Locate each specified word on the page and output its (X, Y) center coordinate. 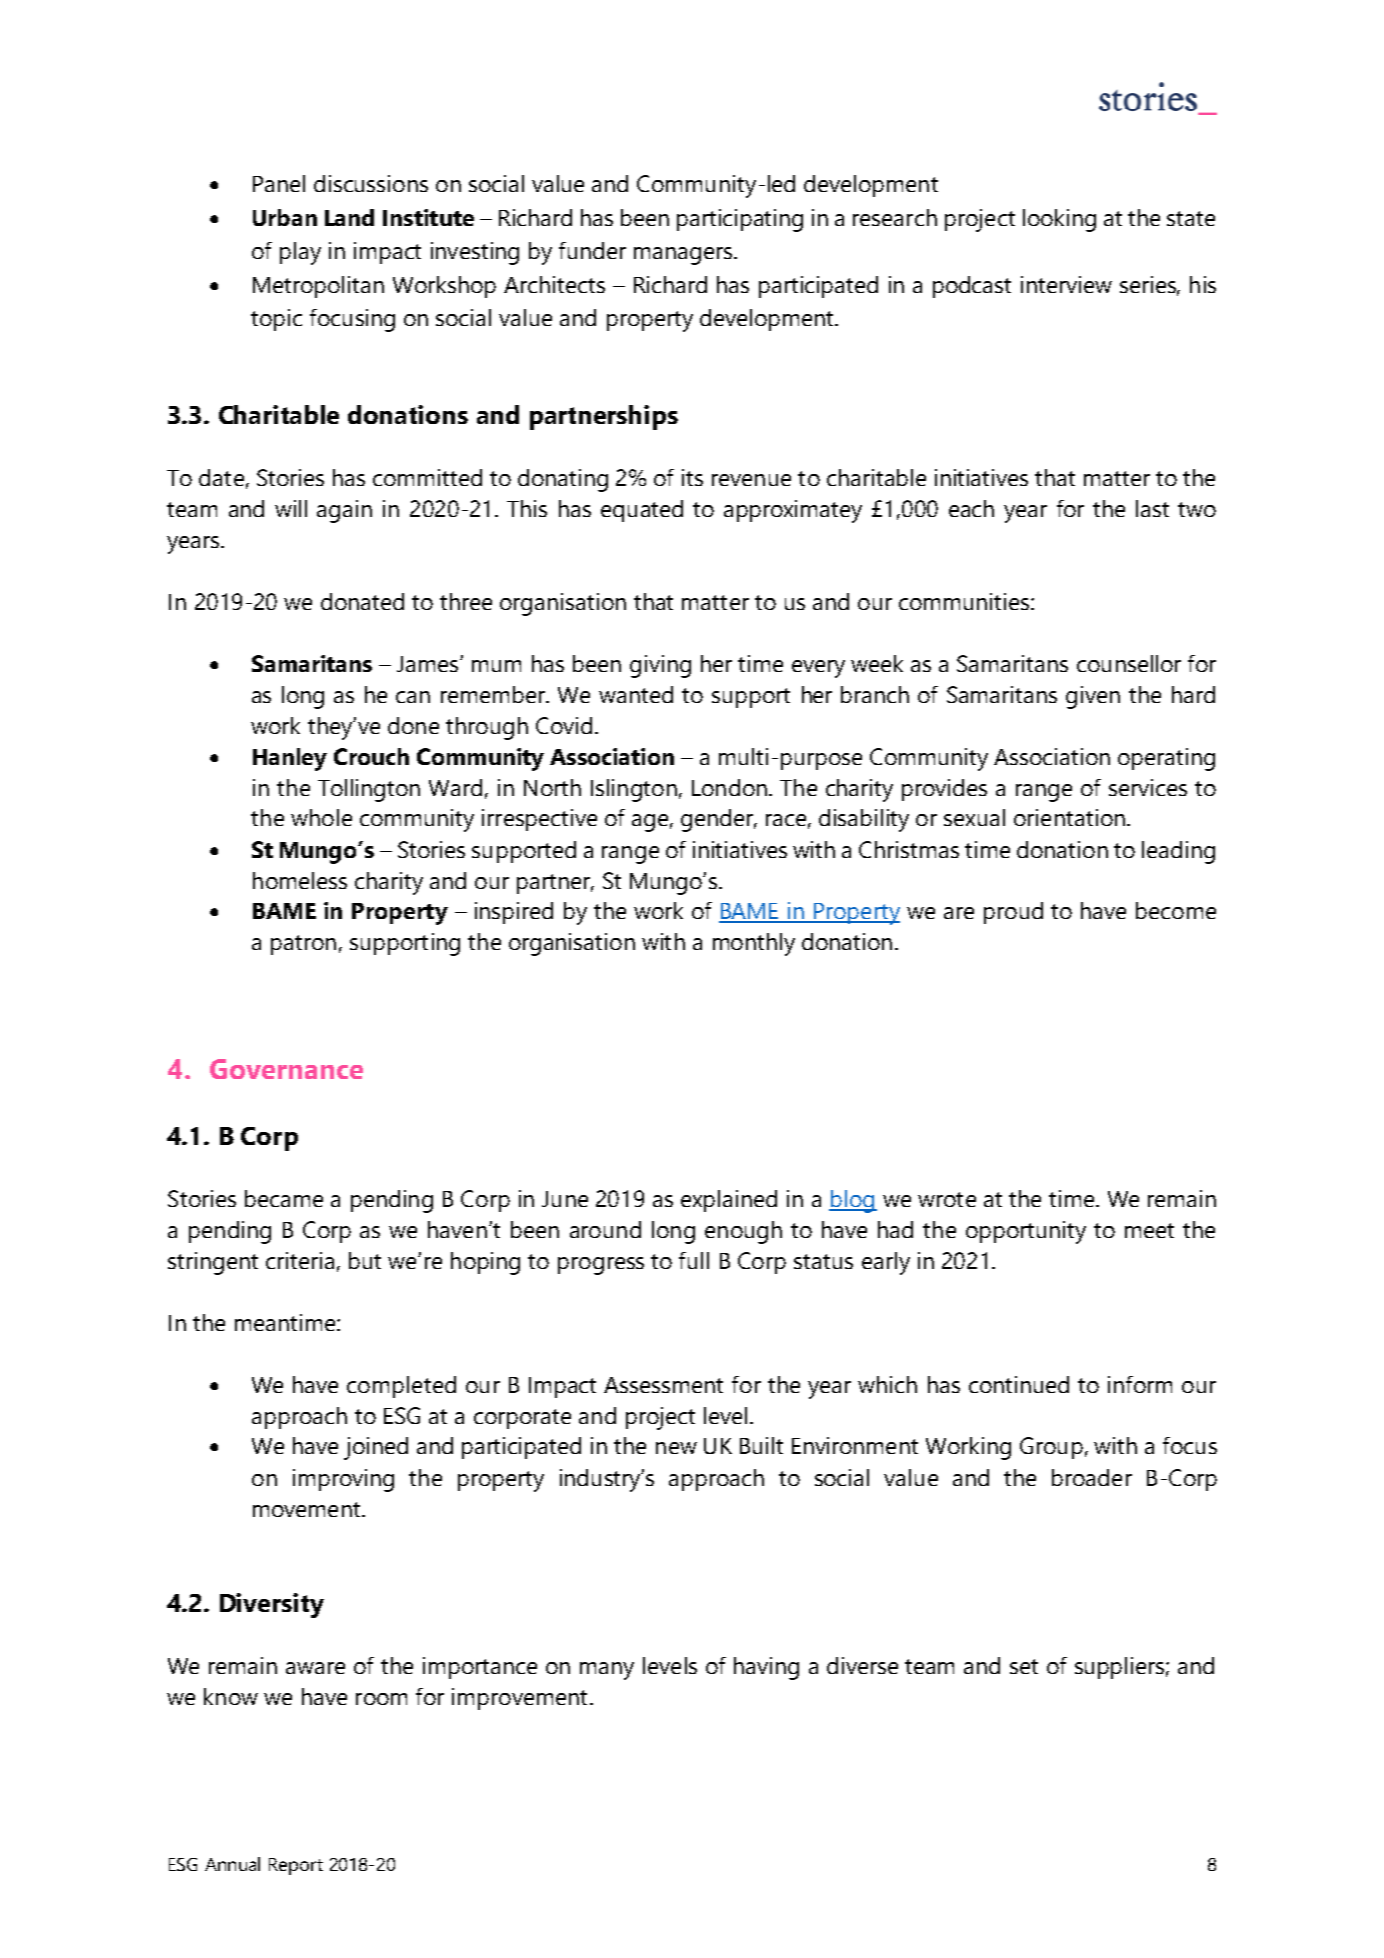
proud (1013, 913)
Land (349, 217)
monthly (754, 944)
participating (740, 220)
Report (296, 1866)
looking (1059, 220)
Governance (286, 1069)
